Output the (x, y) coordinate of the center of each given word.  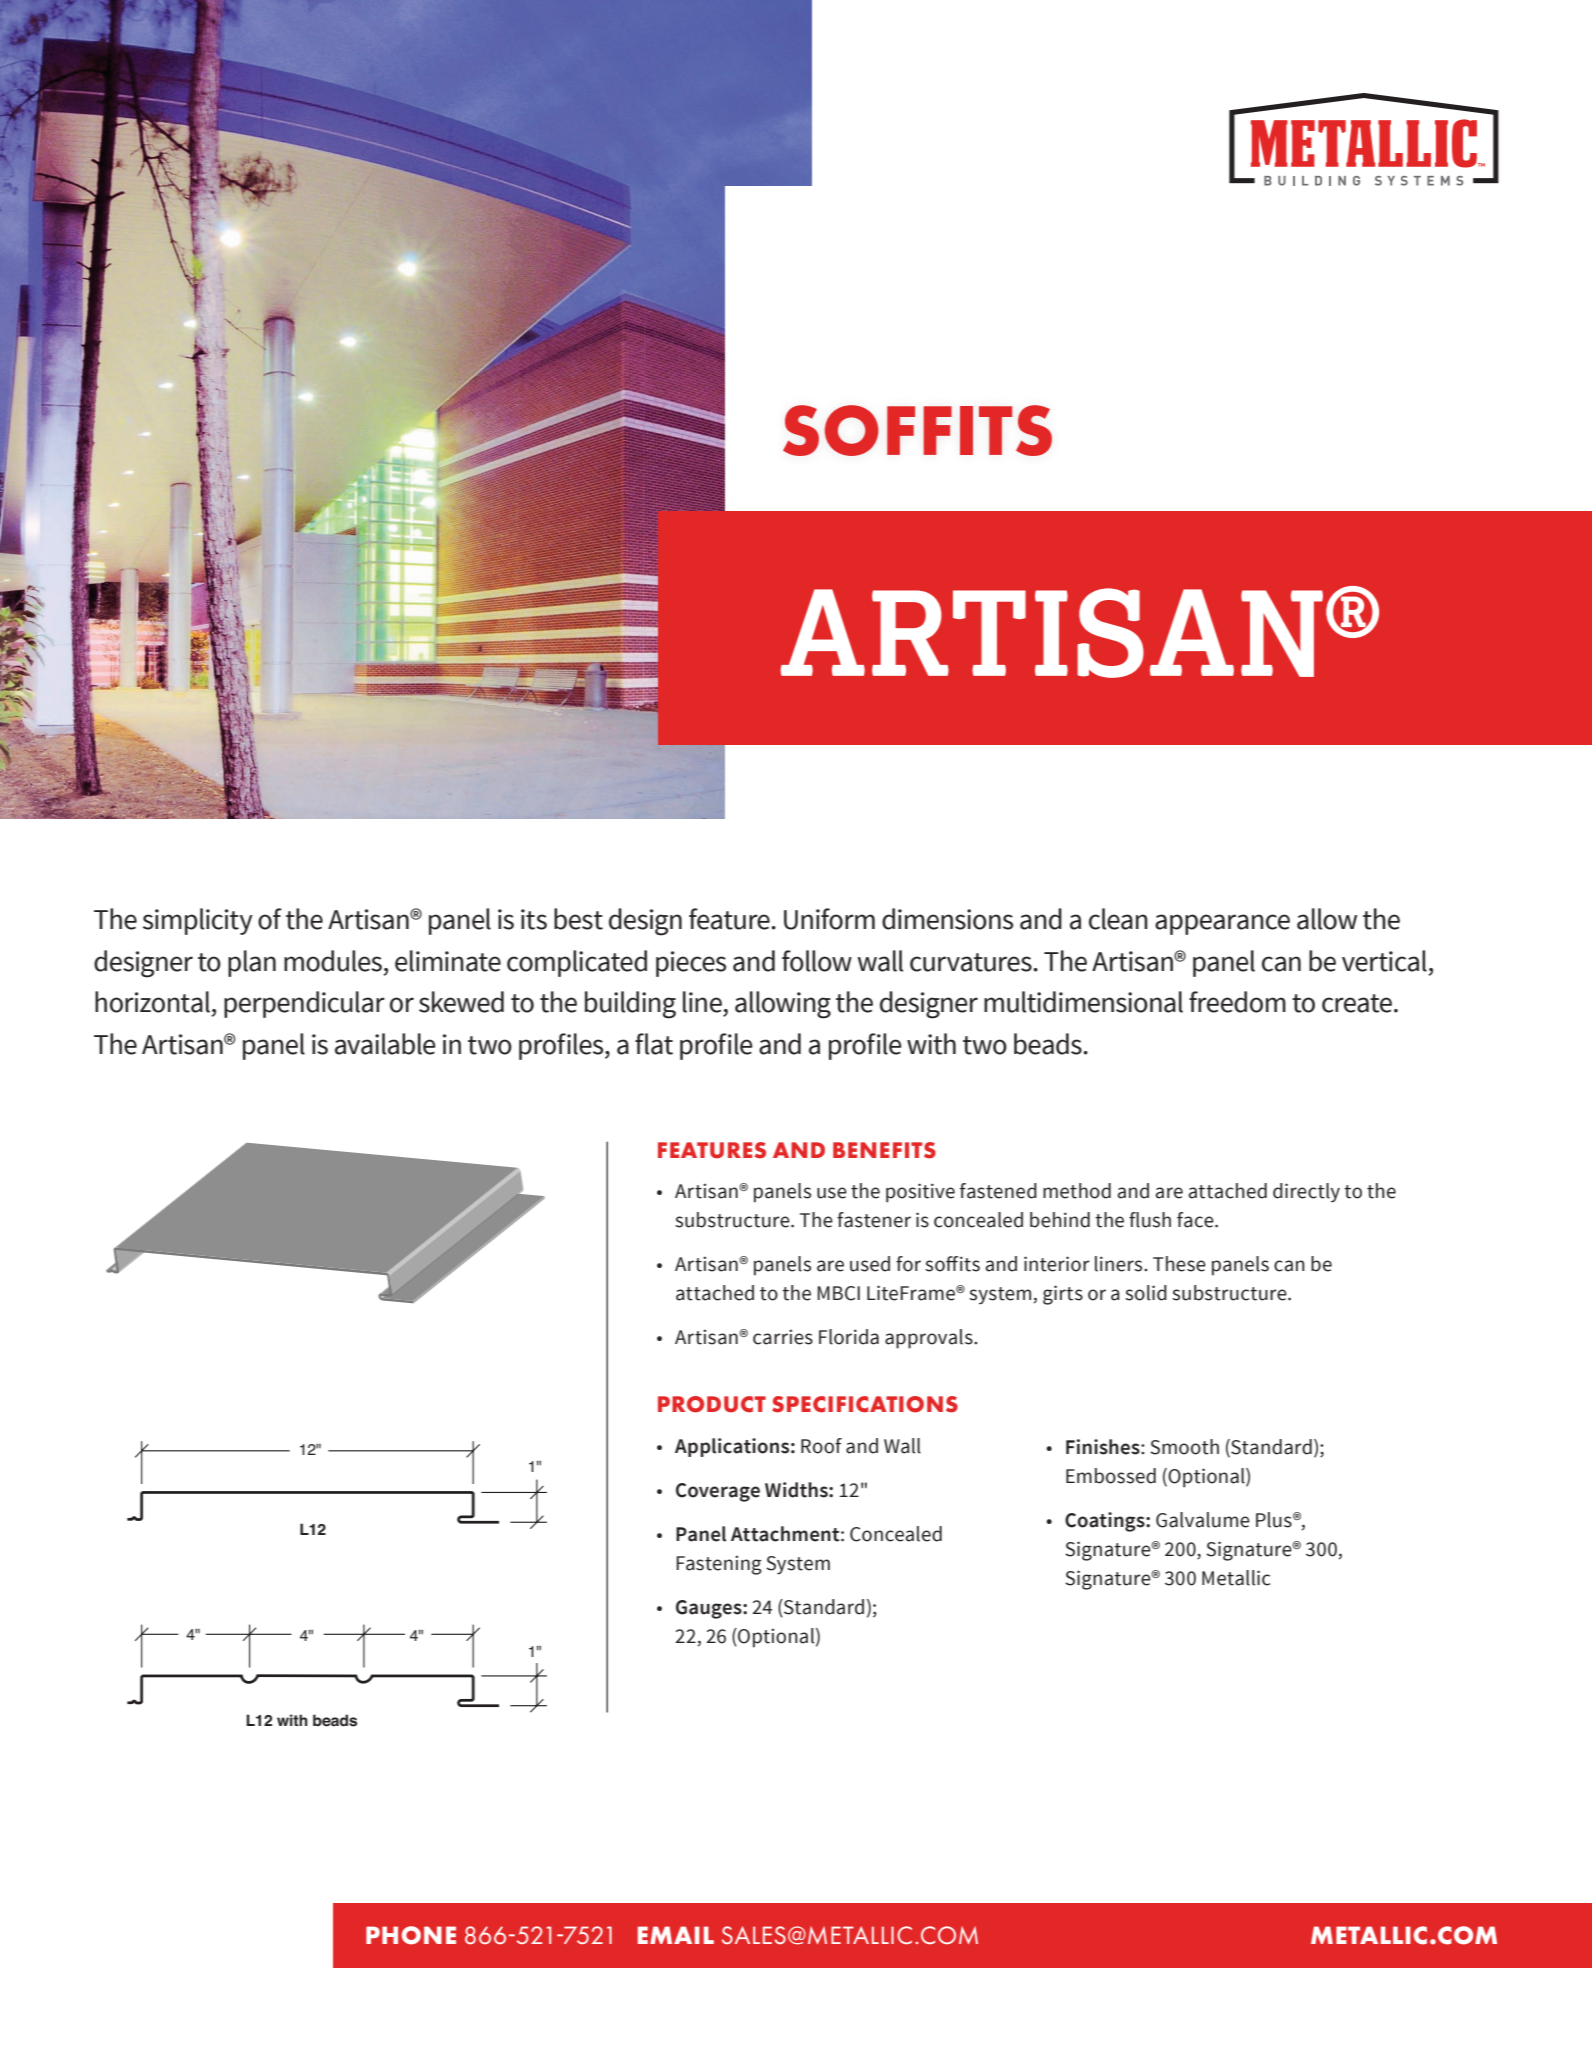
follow (817, 961)
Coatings (1106, 1522)
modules (333, 961)
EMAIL (676, 1935)
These (1179, 1264)
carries (783, 1337)
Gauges (710, 1609)
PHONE (411, 1935)
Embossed (1111, 1476)
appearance (1222, 924)
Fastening (719, 1565)
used (870, 1264)
